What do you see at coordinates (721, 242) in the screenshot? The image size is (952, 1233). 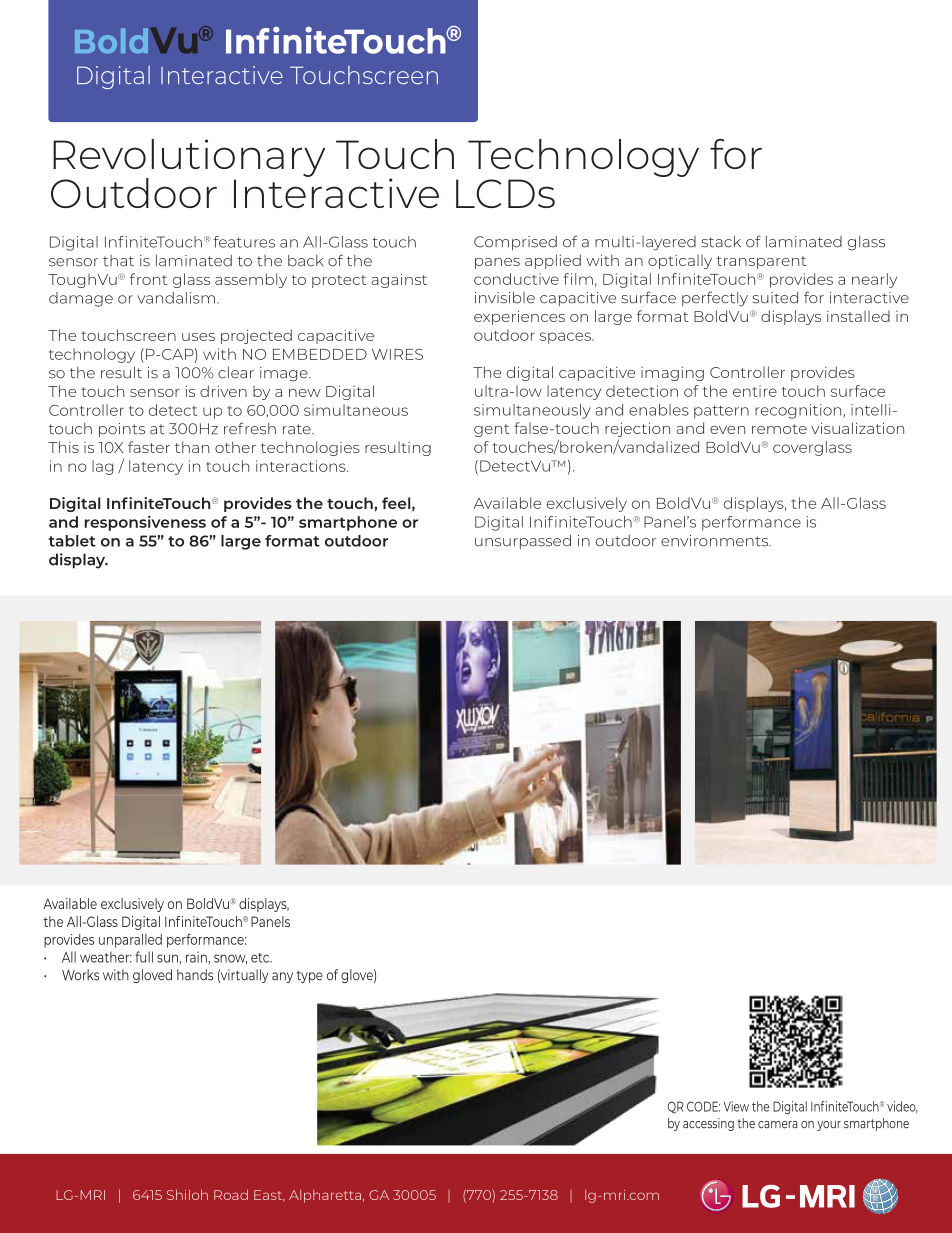 I see `stack` at bounding box center [721, 242].
